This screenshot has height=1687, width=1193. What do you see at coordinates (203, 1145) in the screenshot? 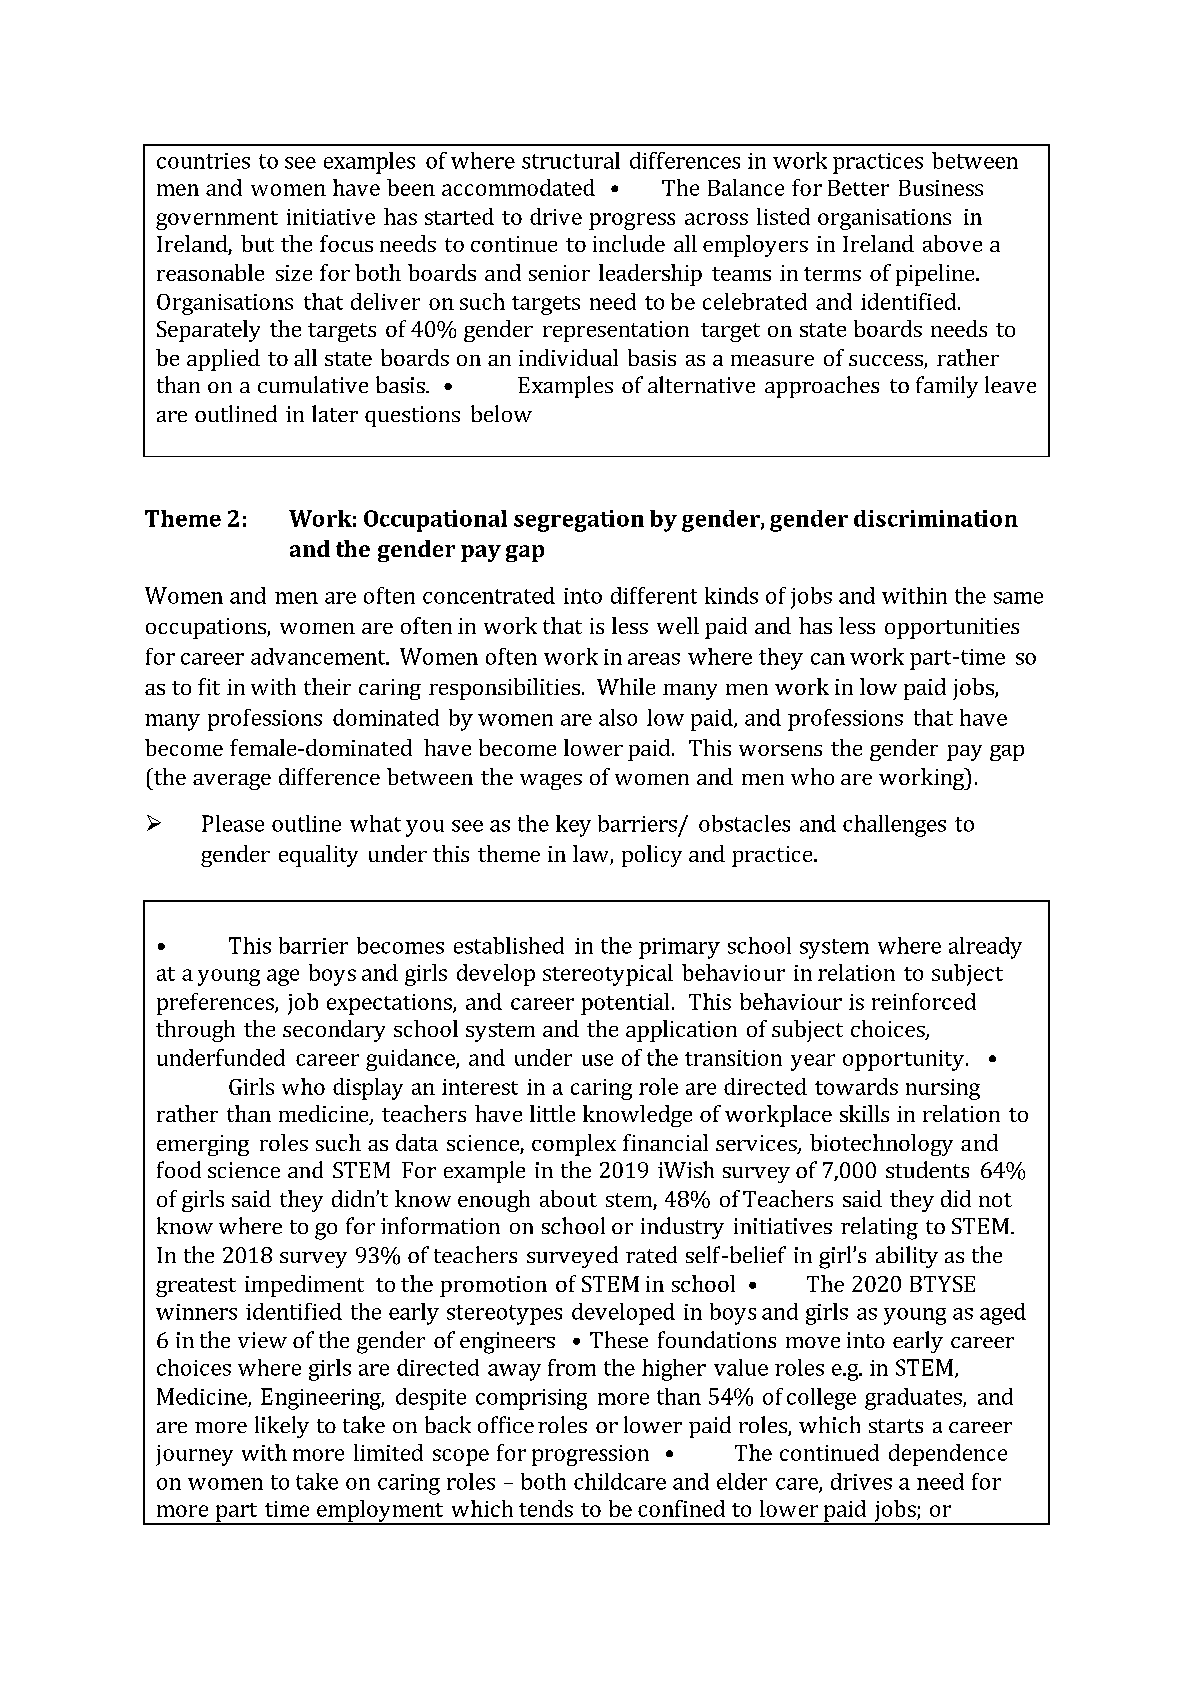
I see `emerging` at bounding box center [203, 1145].
